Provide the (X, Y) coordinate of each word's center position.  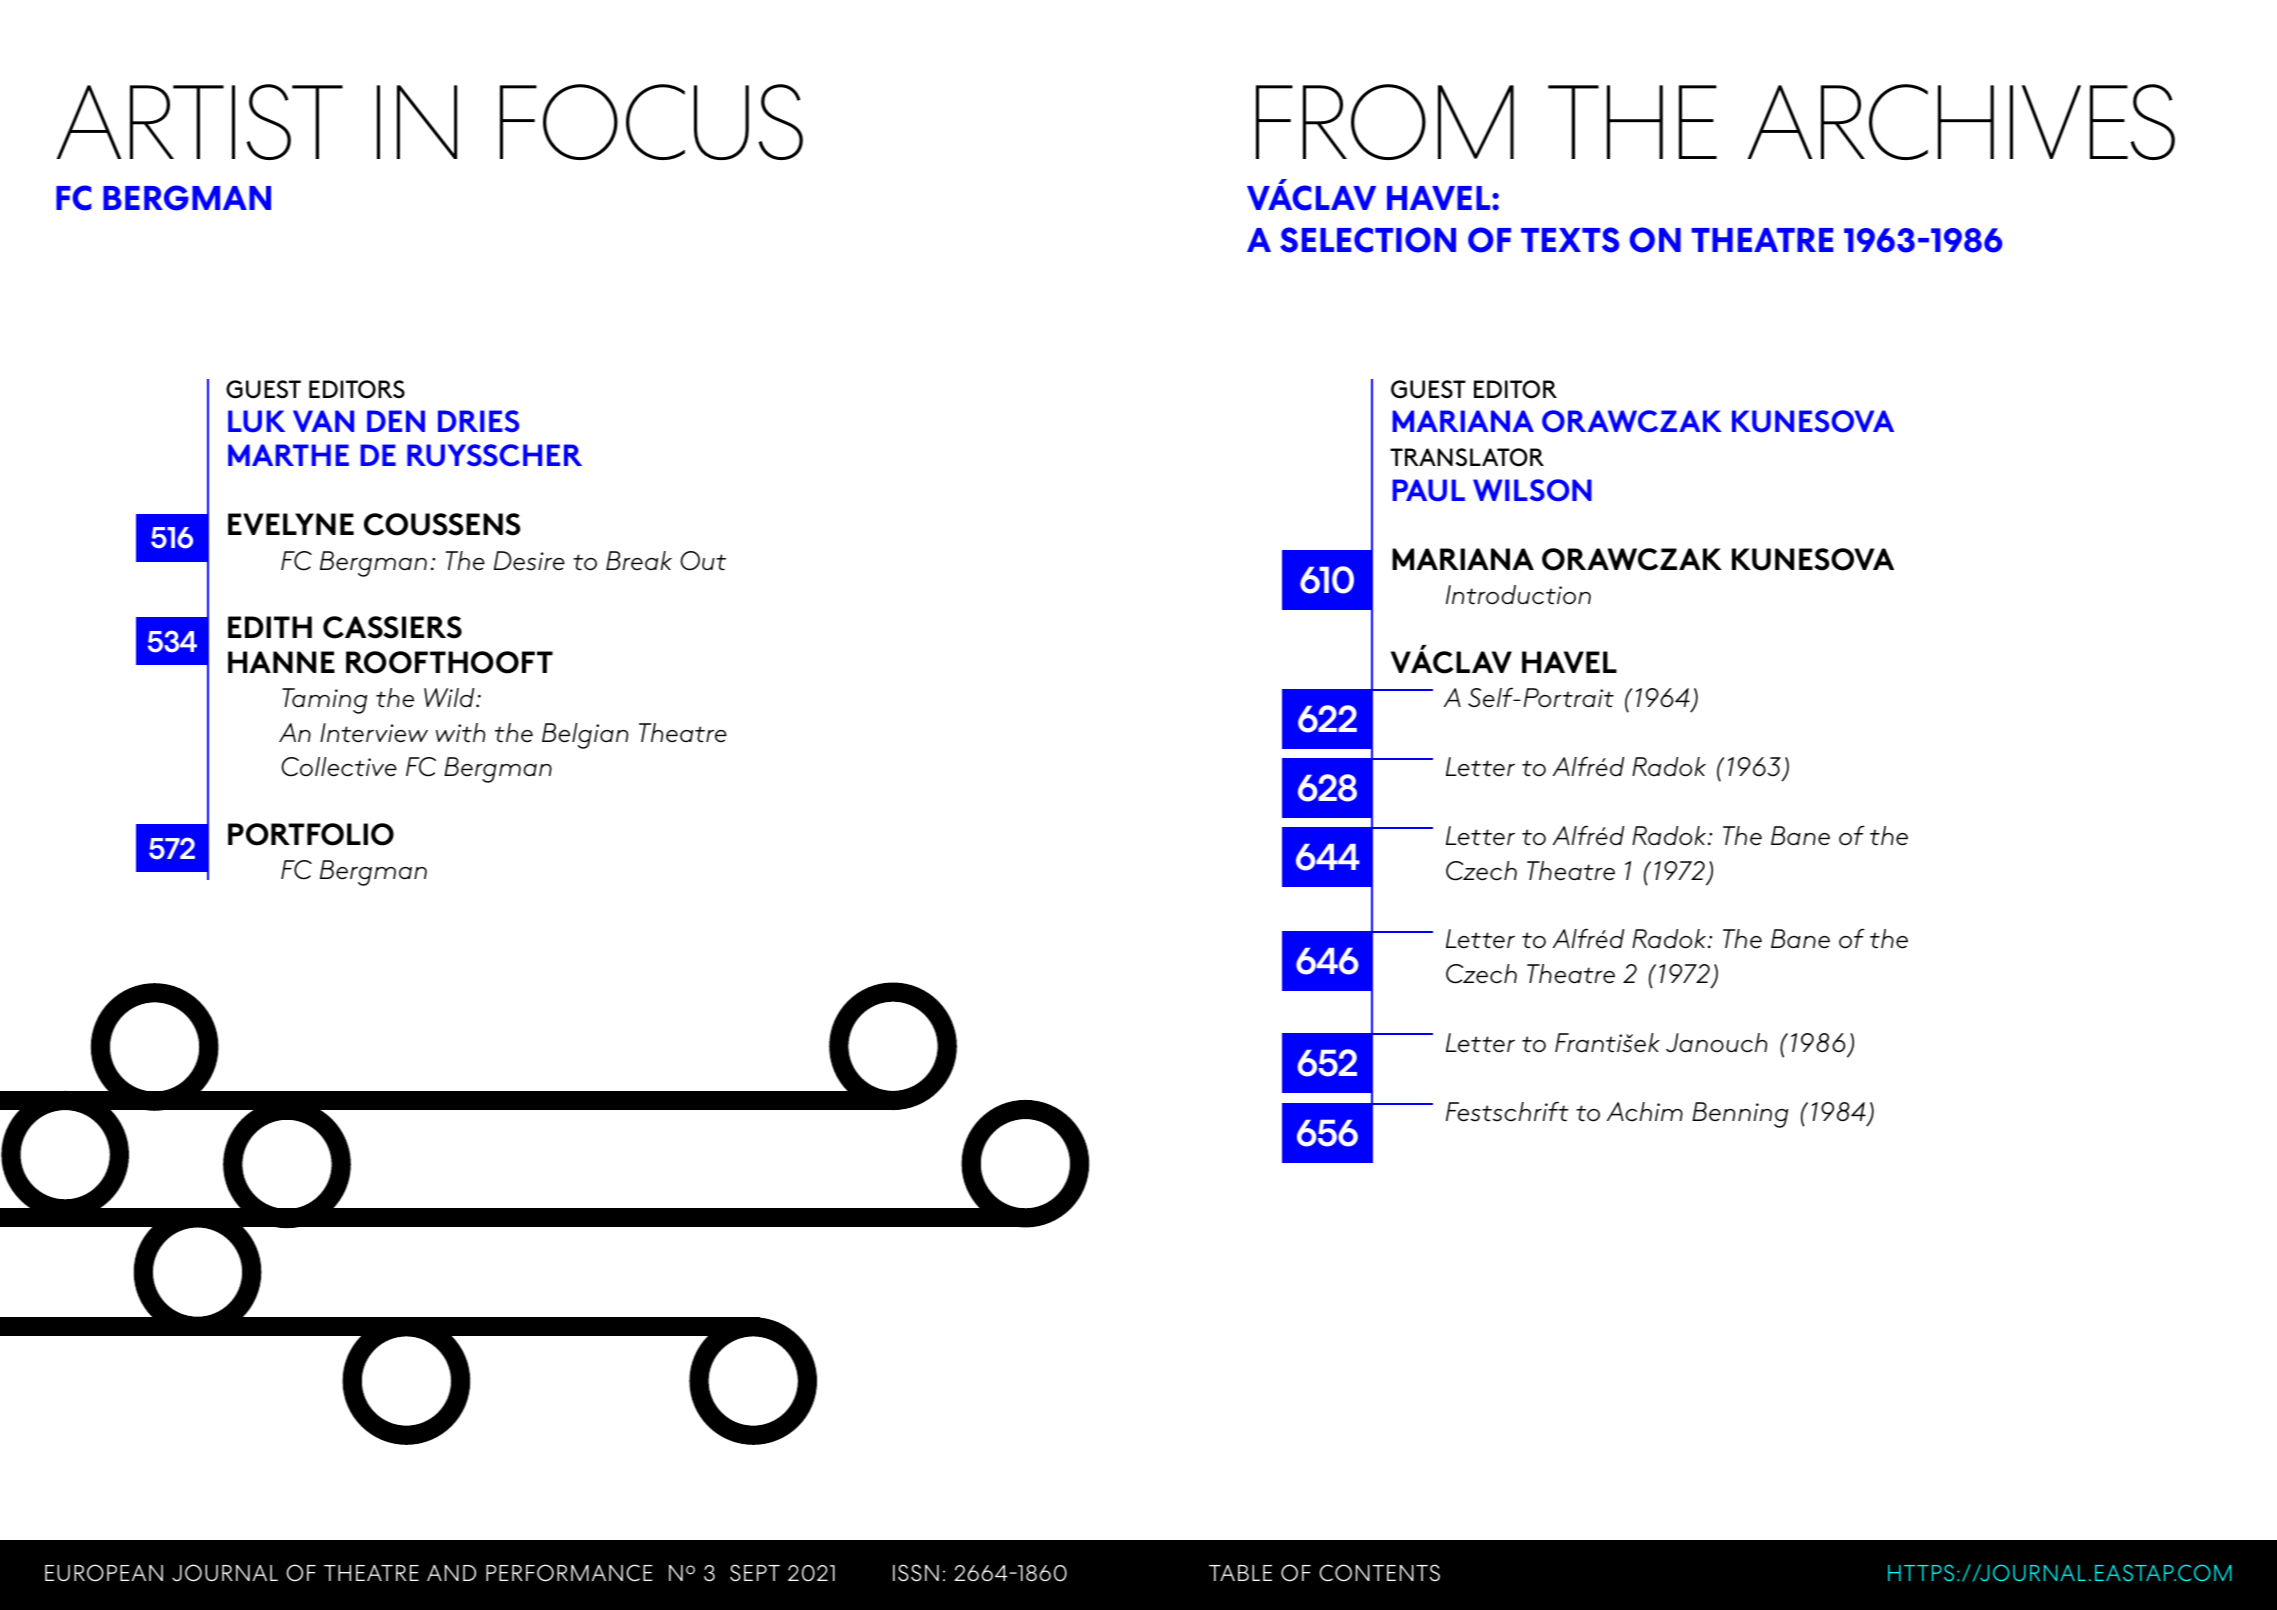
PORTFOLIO (311, 834)
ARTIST (200, 122)
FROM (1385, 122)
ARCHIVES (1961, 122)
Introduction (1518, 595)
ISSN (916, 1573)
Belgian (585, 736)
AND (451, 1573)
